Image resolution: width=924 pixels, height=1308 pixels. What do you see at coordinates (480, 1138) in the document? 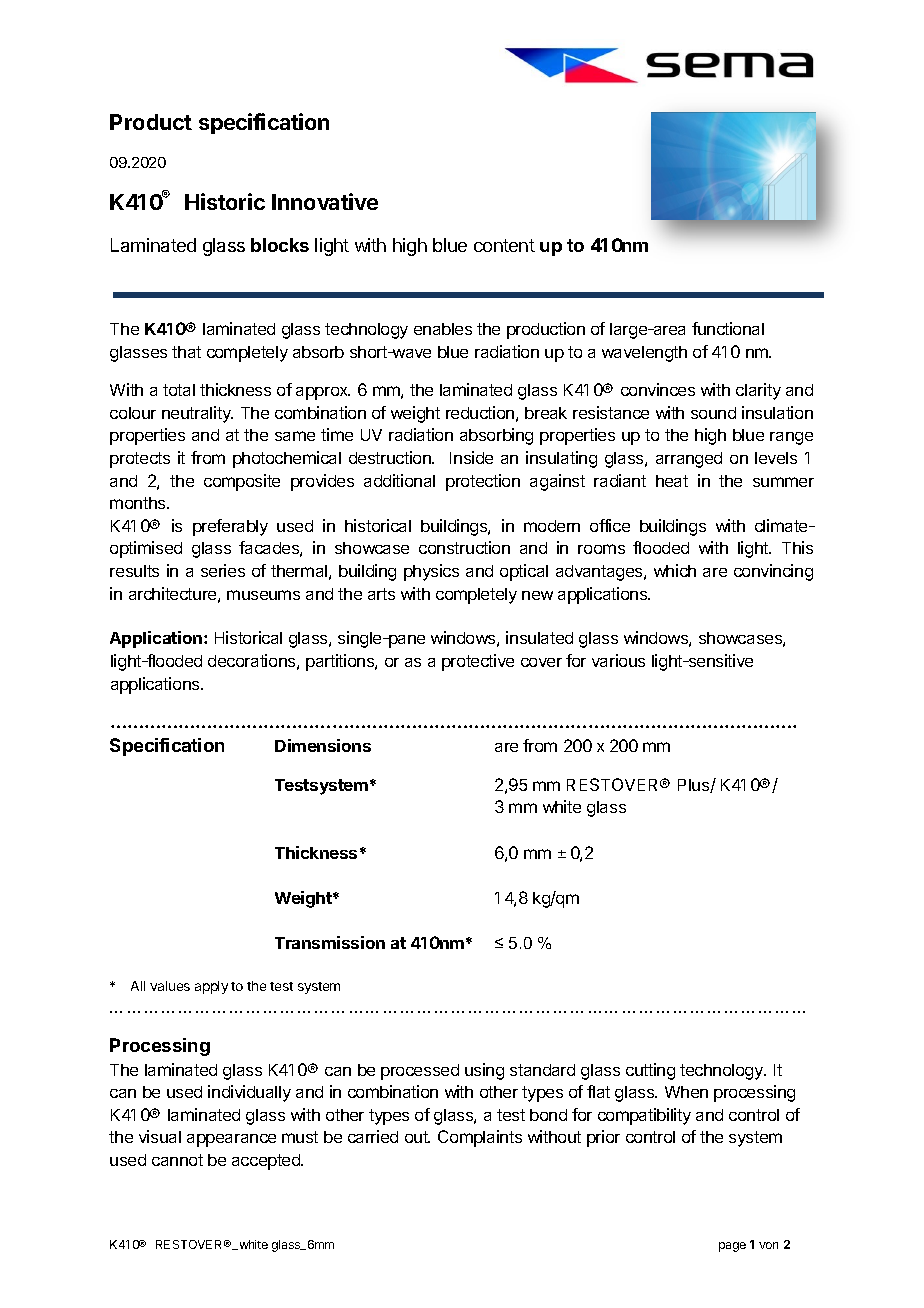
I see `Complaints` at bounding box center [480, 1138].
